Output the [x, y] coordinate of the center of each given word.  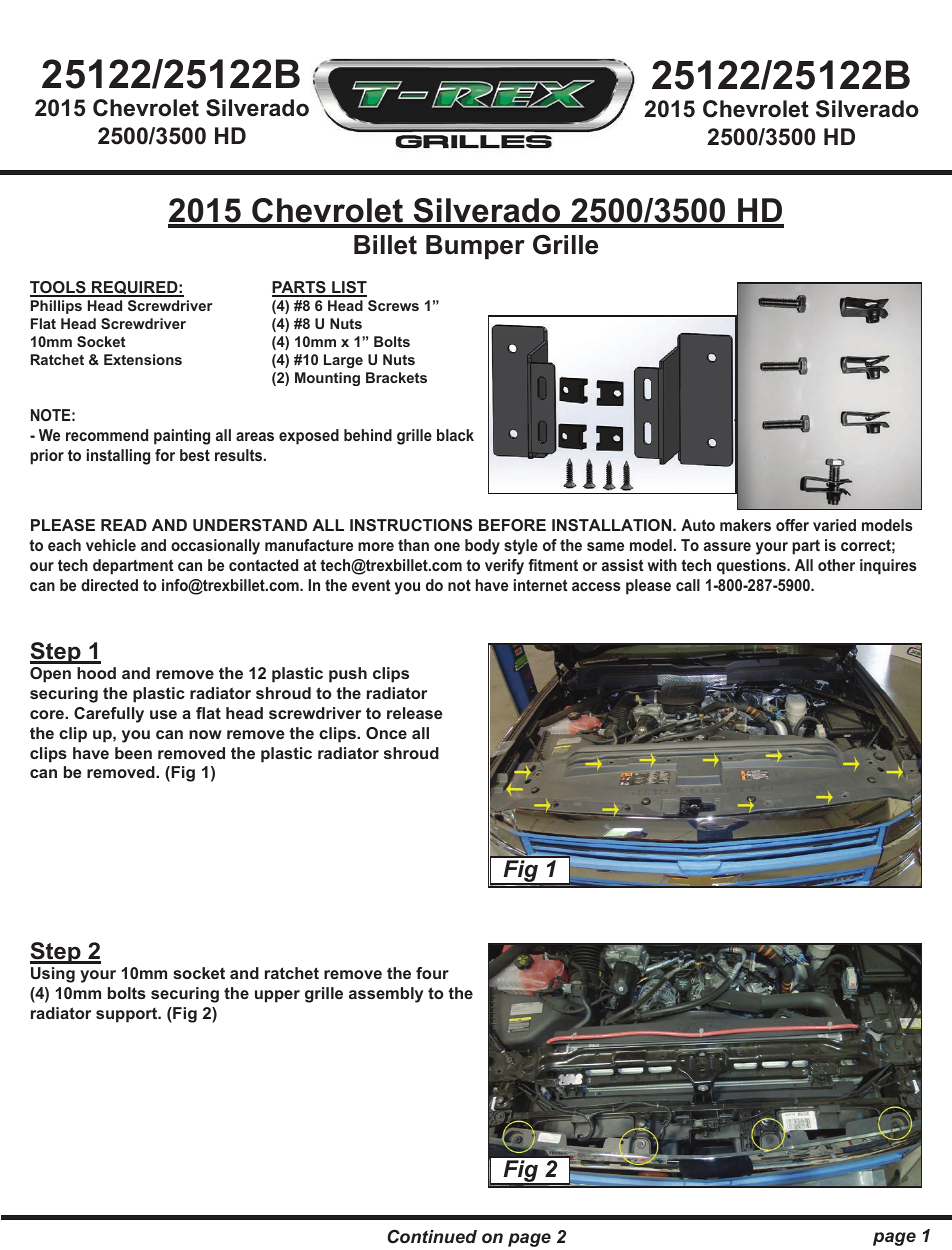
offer [792, 525]
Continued [432, 1236]
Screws [393, 305]
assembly [386, 995]
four [432, 973]
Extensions [143, 359]
